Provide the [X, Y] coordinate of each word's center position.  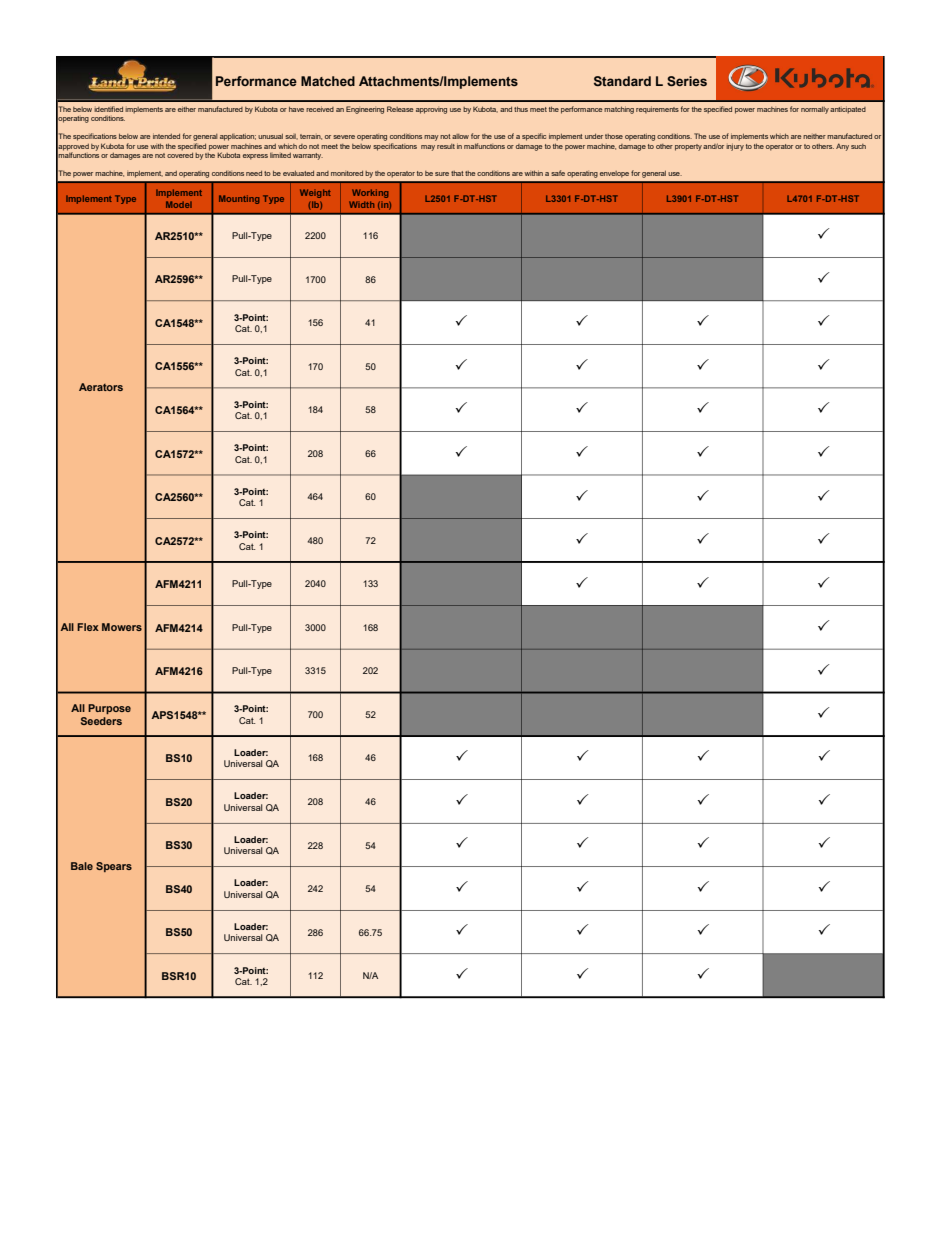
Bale [82, 866]
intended [166, 136]
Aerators [101, 387]
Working [370, 193]
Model [179, 204]
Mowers [122, 627]
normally [815, 110]
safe [558, 173]
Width [361, 204]
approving [431, 111]
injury [735, 147]
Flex [88, 627]
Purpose [109, 709]
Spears [114, 867]
